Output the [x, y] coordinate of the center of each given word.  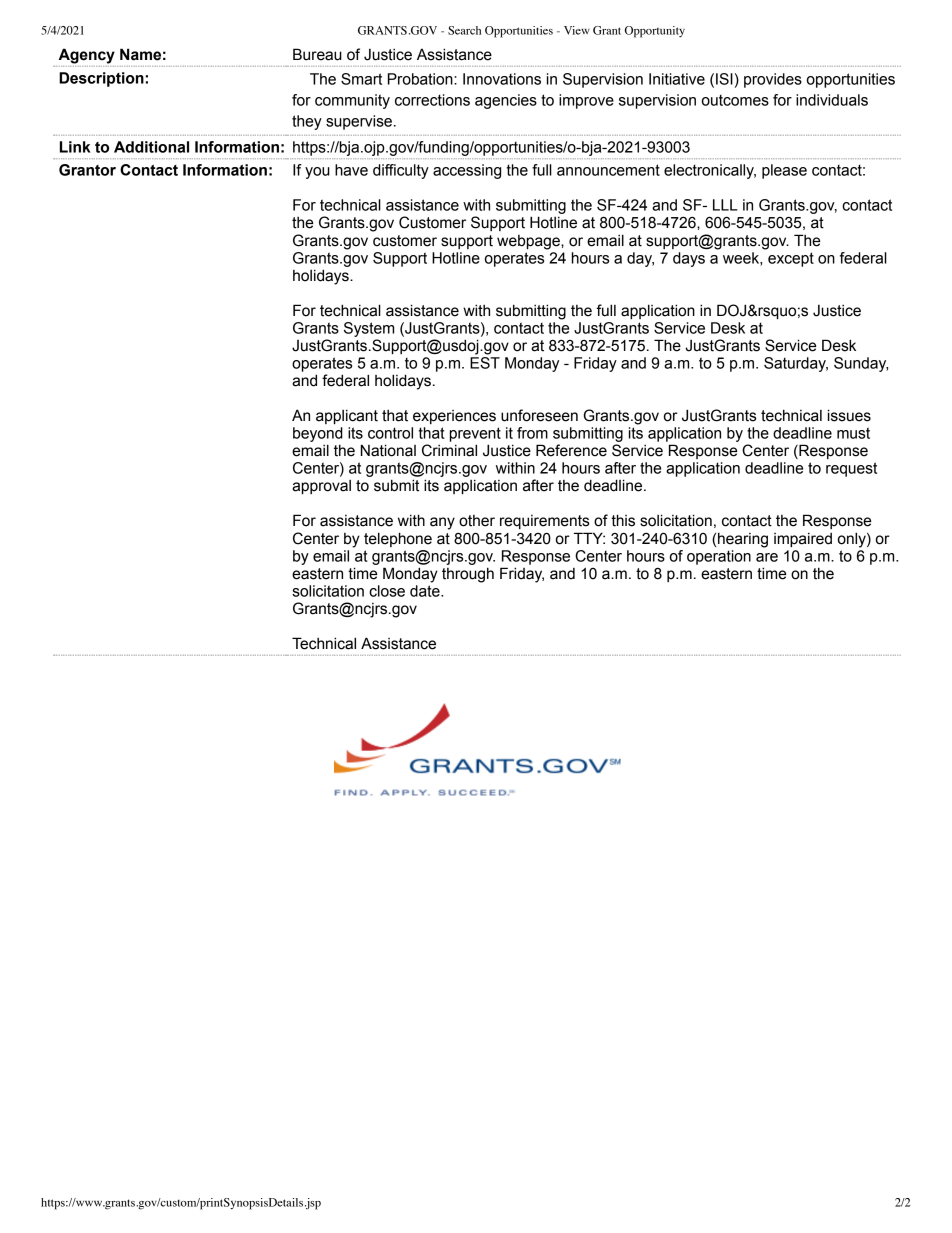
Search [464, 30]
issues [849, 415]
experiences [454, 417]
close [387, 591]
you [317, 173]
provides [773, 80]
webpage [529, 242]
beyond [318, 434]
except [791, 259]
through [468, 575]
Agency [87, 56]
